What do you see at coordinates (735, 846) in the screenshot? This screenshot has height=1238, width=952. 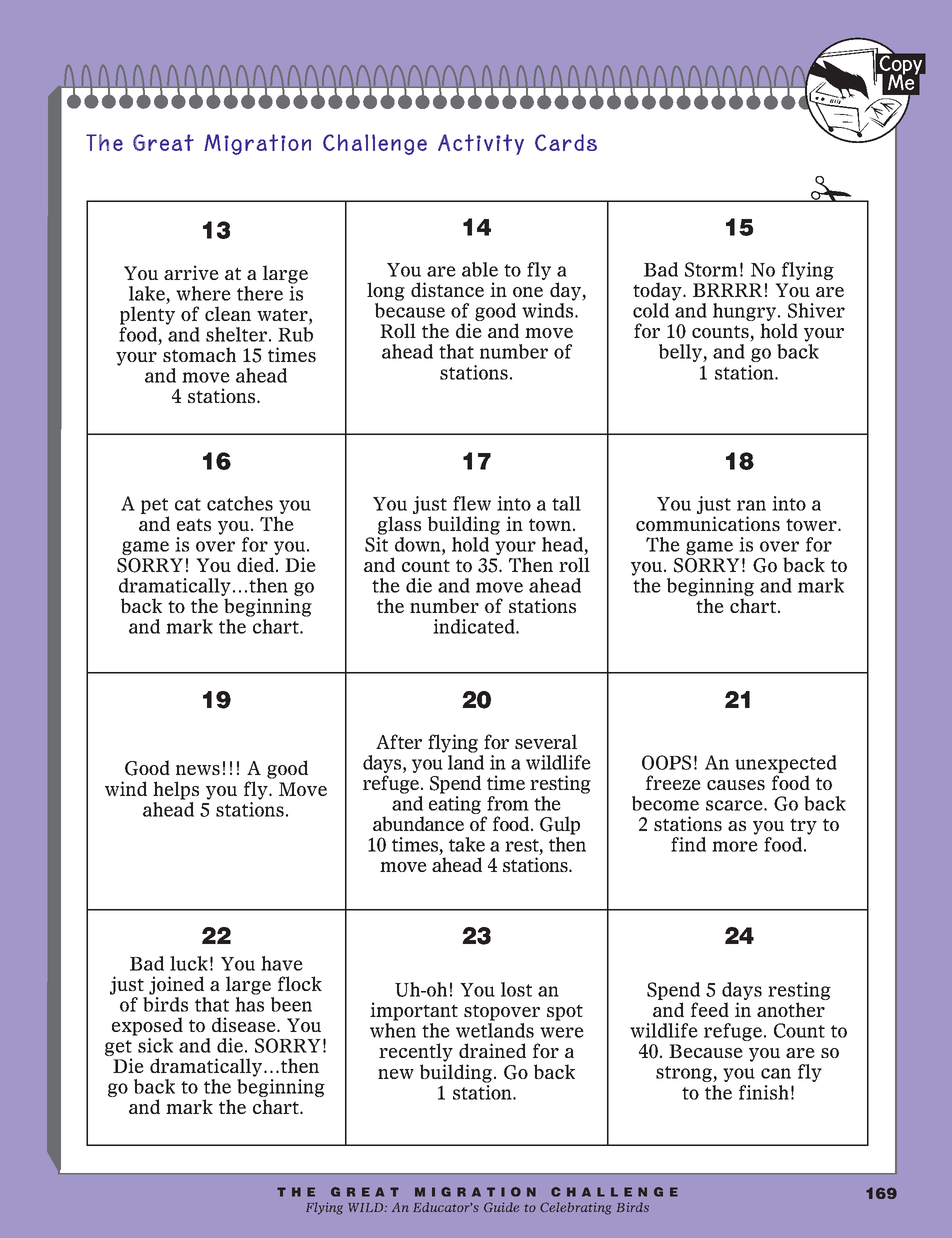 I see `more` at bounding box center [735, 846].
